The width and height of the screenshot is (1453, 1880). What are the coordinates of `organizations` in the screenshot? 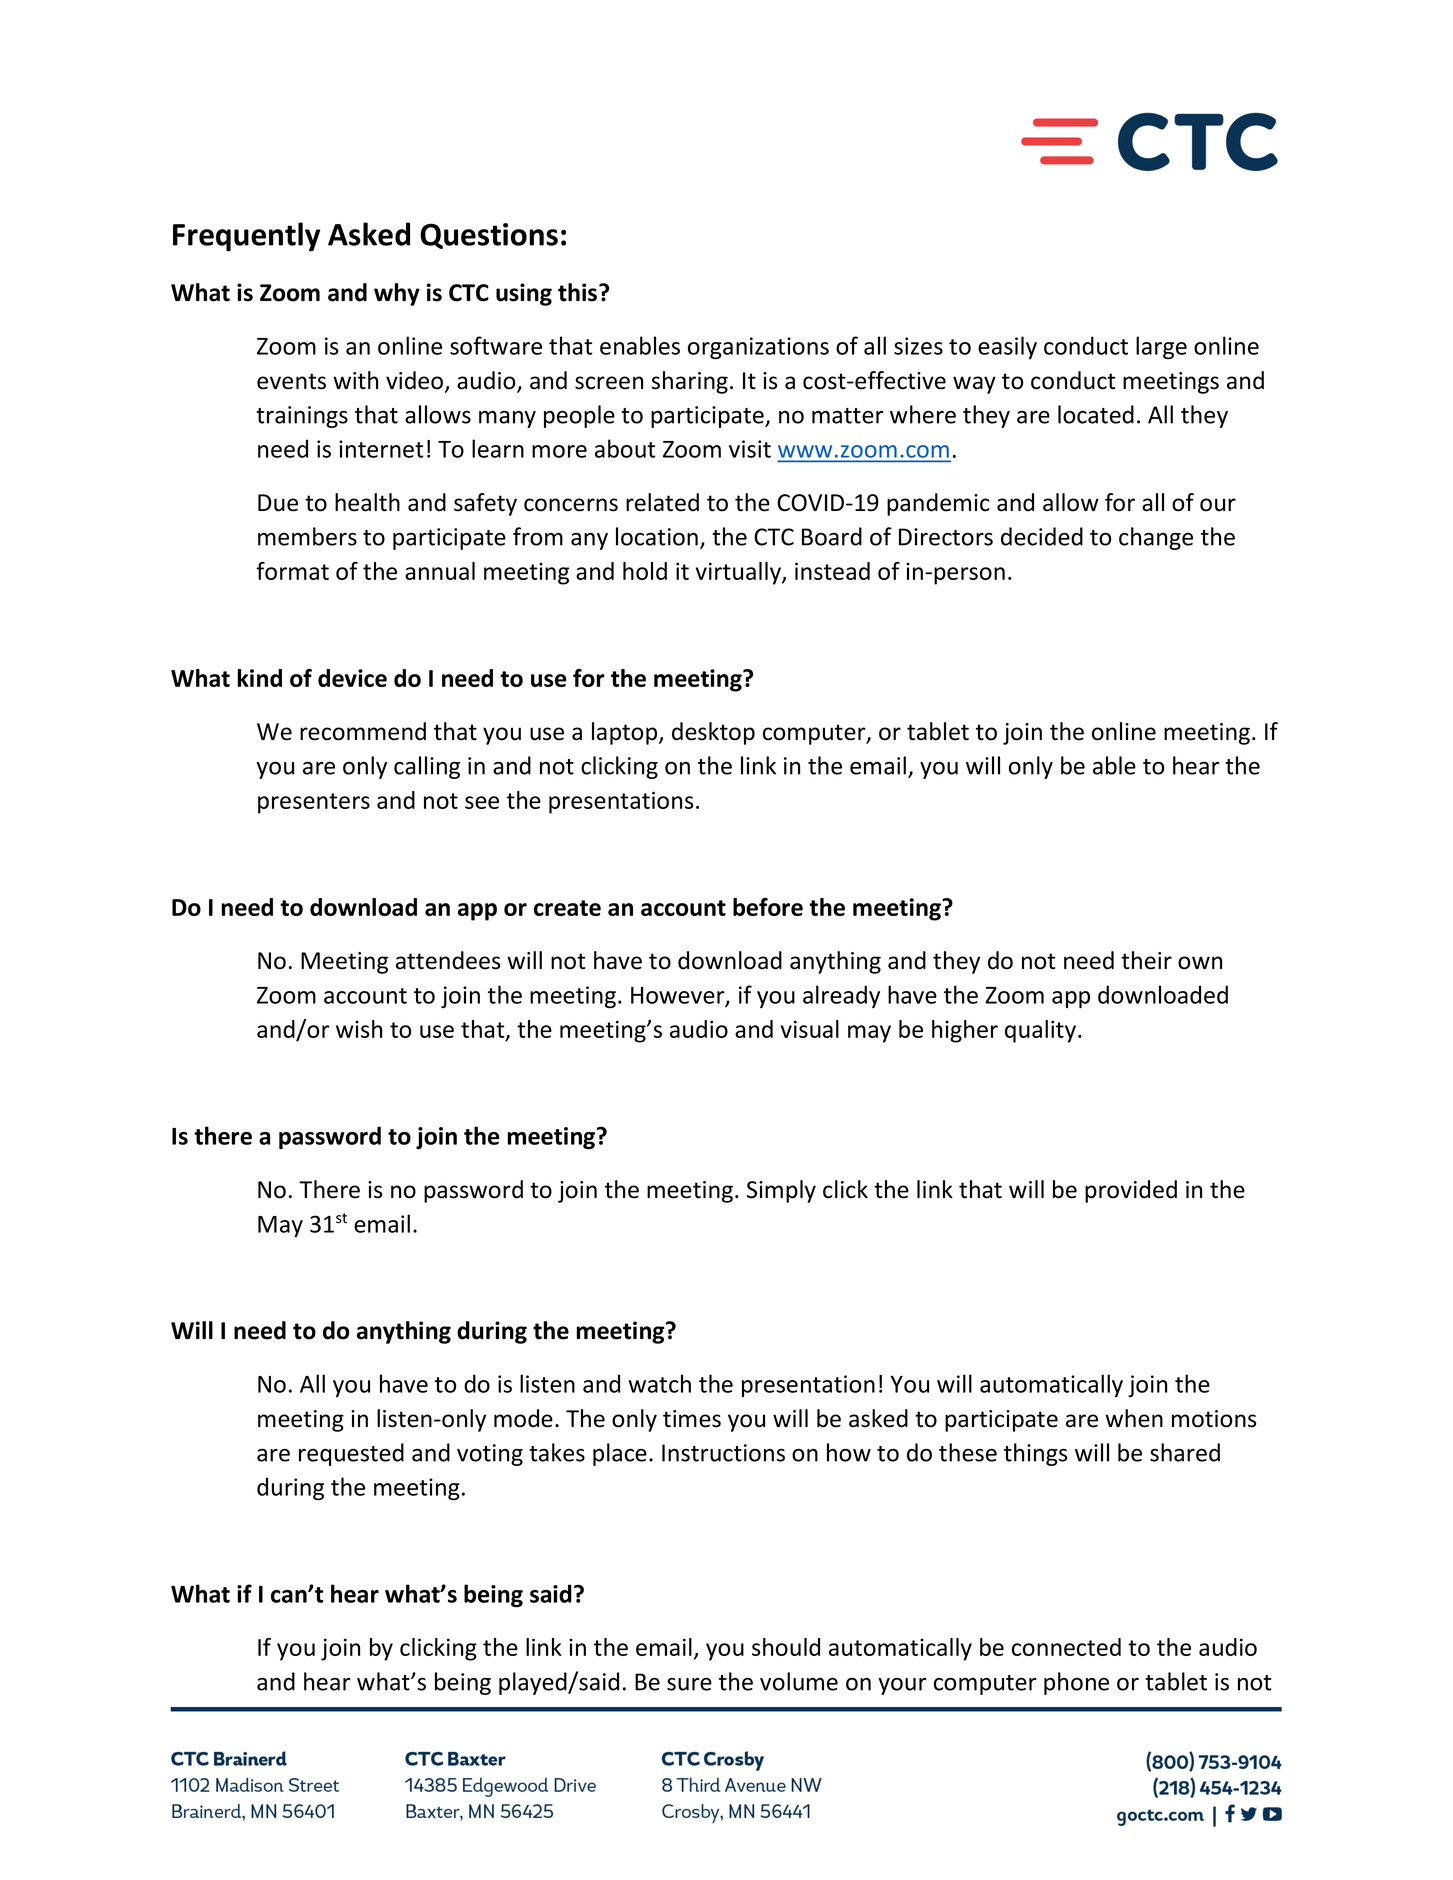 It's located at (758, 348).
